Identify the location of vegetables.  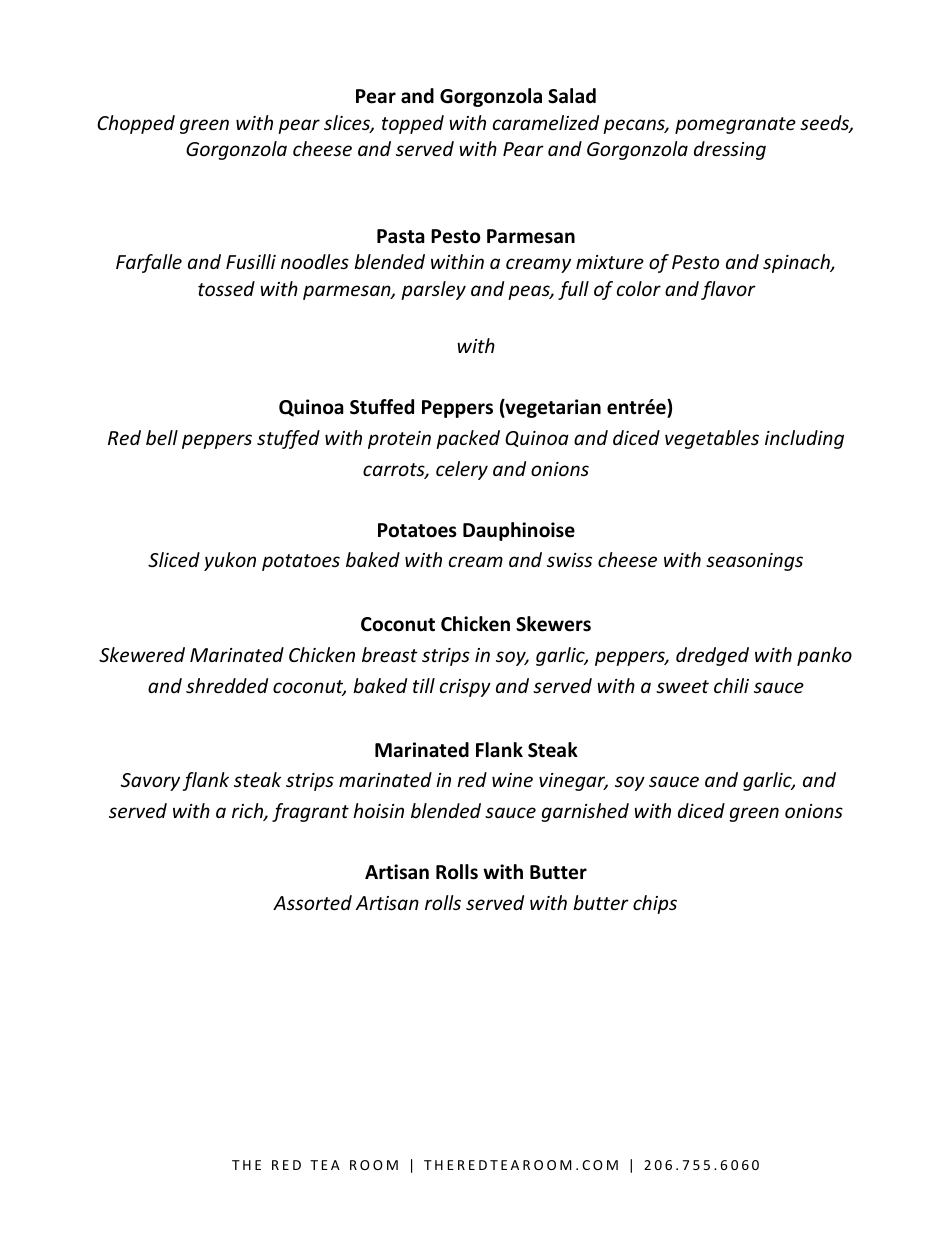
(712, 439).
